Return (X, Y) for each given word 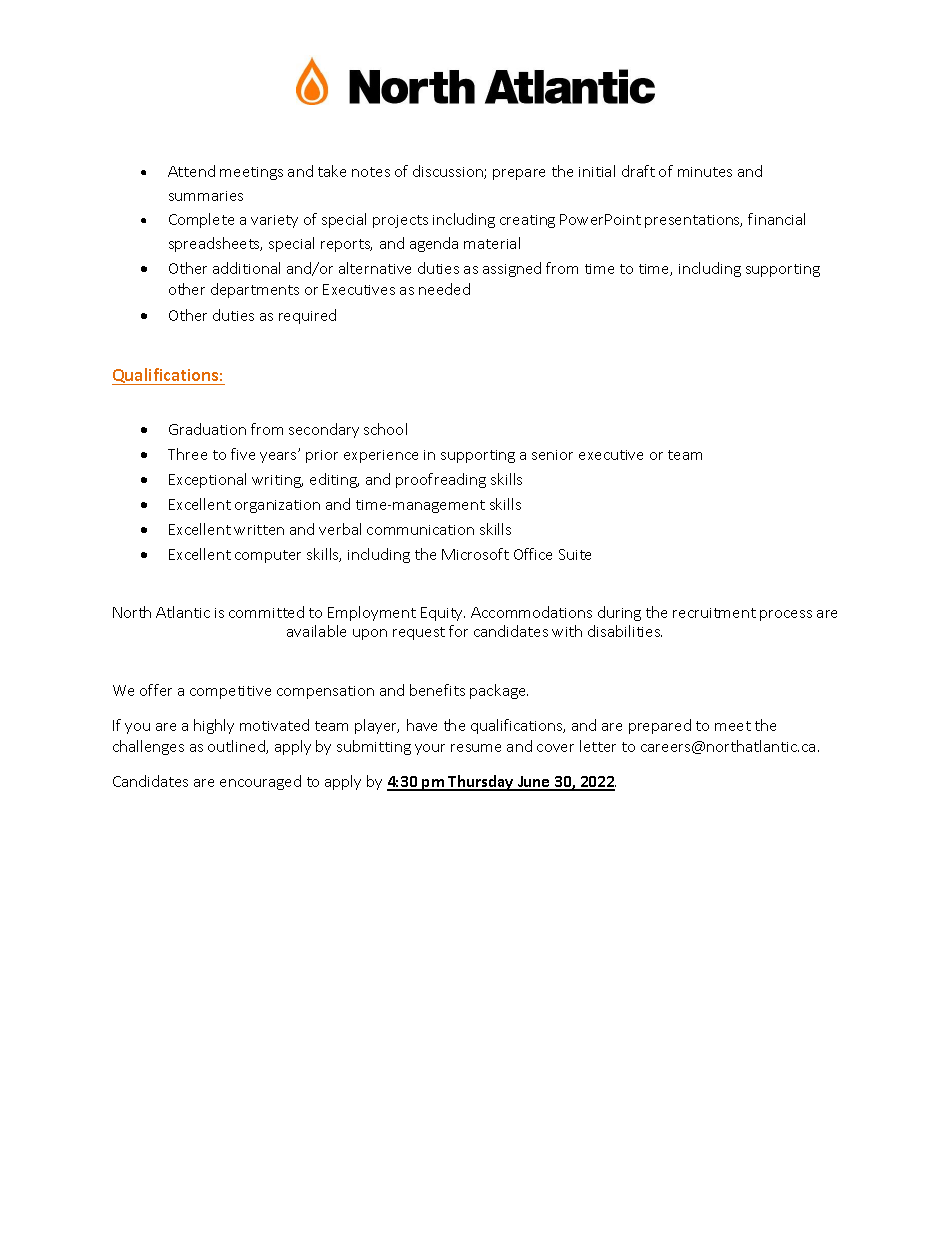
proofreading (441, 480)
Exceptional (207, 480)
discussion (449, 172)
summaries (206, 196)
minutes (705, 172)
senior (552, 455)
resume (476, 748)
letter (598, 746)
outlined (237, 747)
